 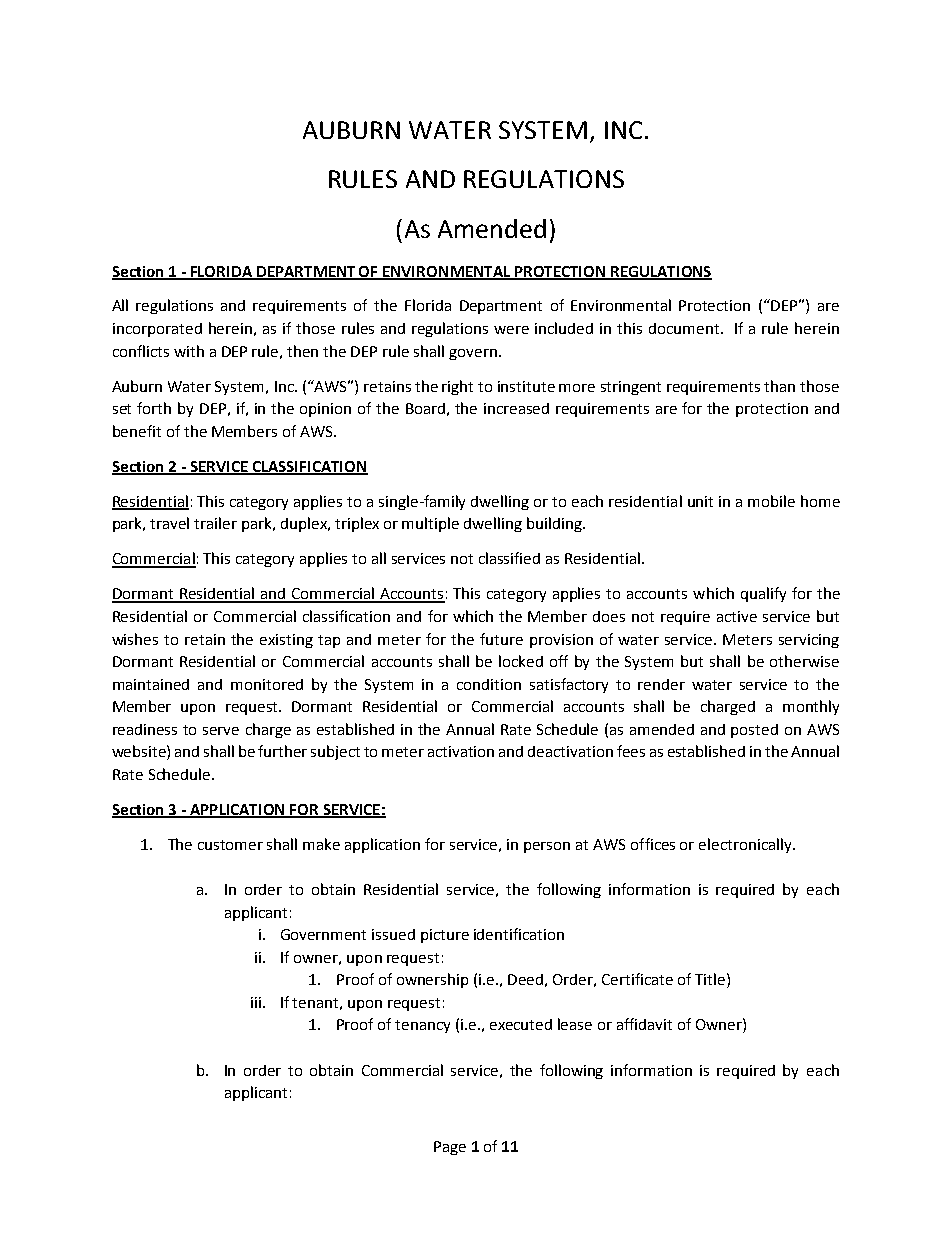 I want to click on active, so click(x=737, y=616).
